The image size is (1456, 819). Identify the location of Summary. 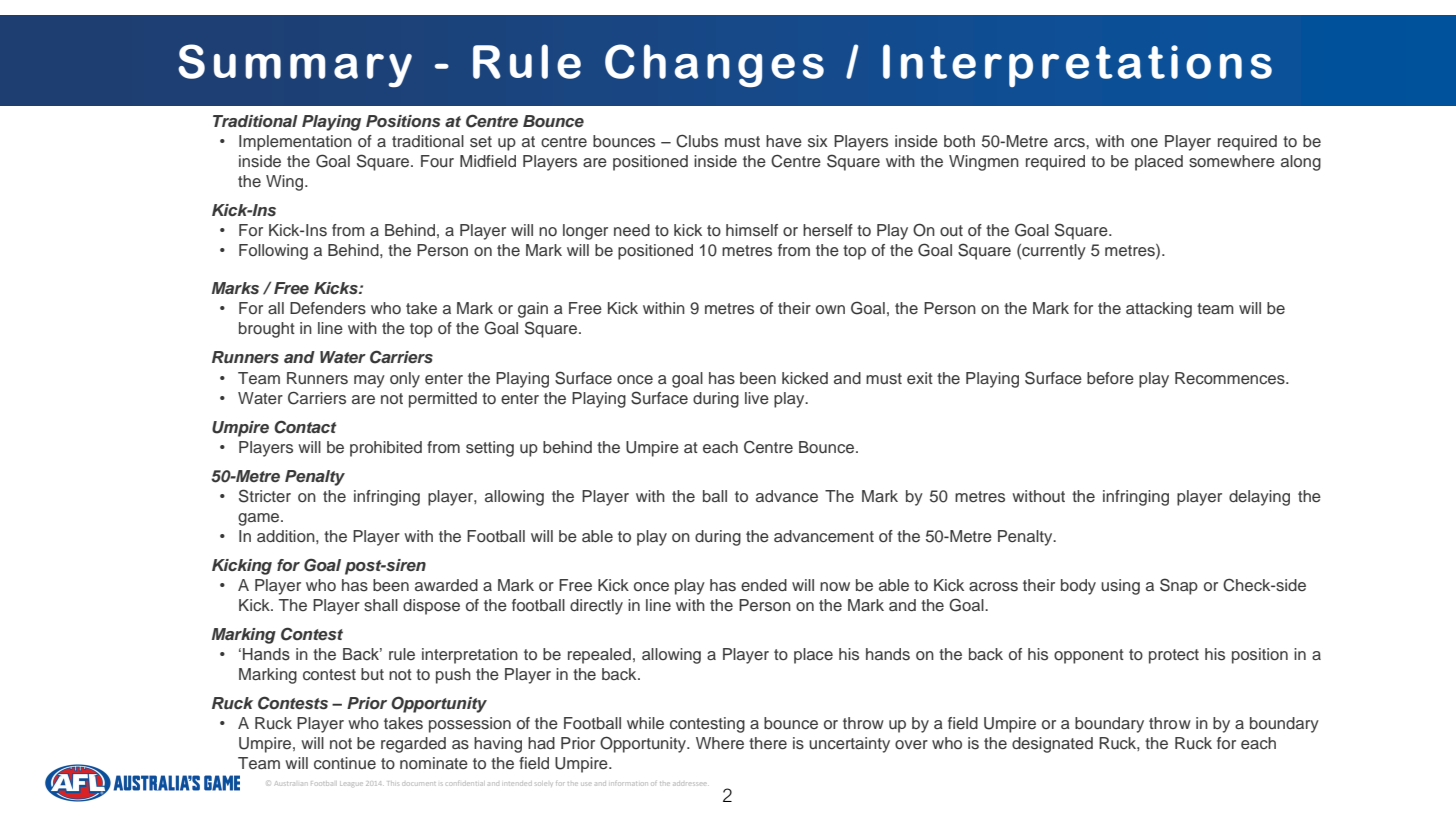
(295, 66).
